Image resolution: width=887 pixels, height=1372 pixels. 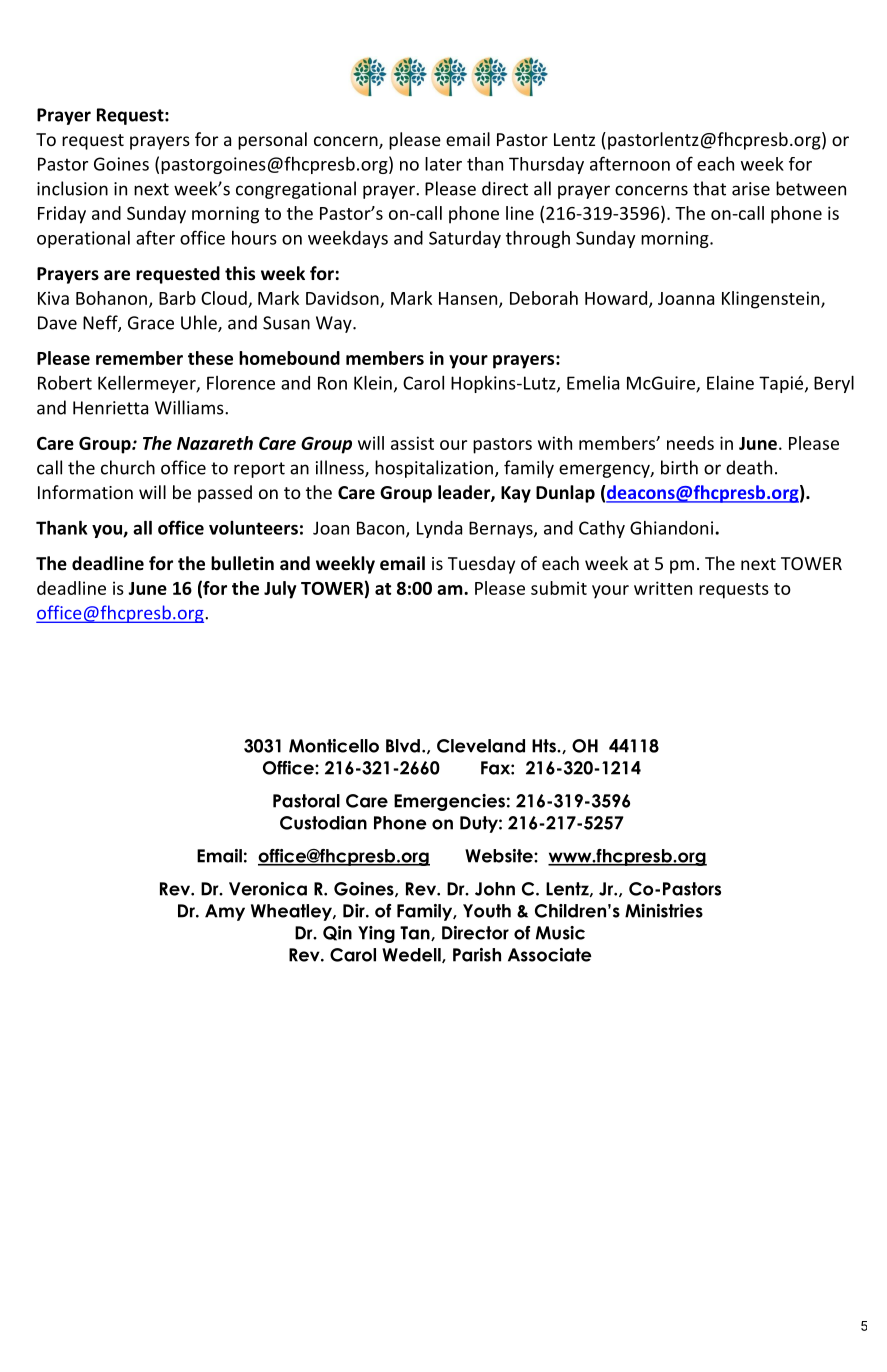 I want to click on inclusion, so click(x=72, y=188).
